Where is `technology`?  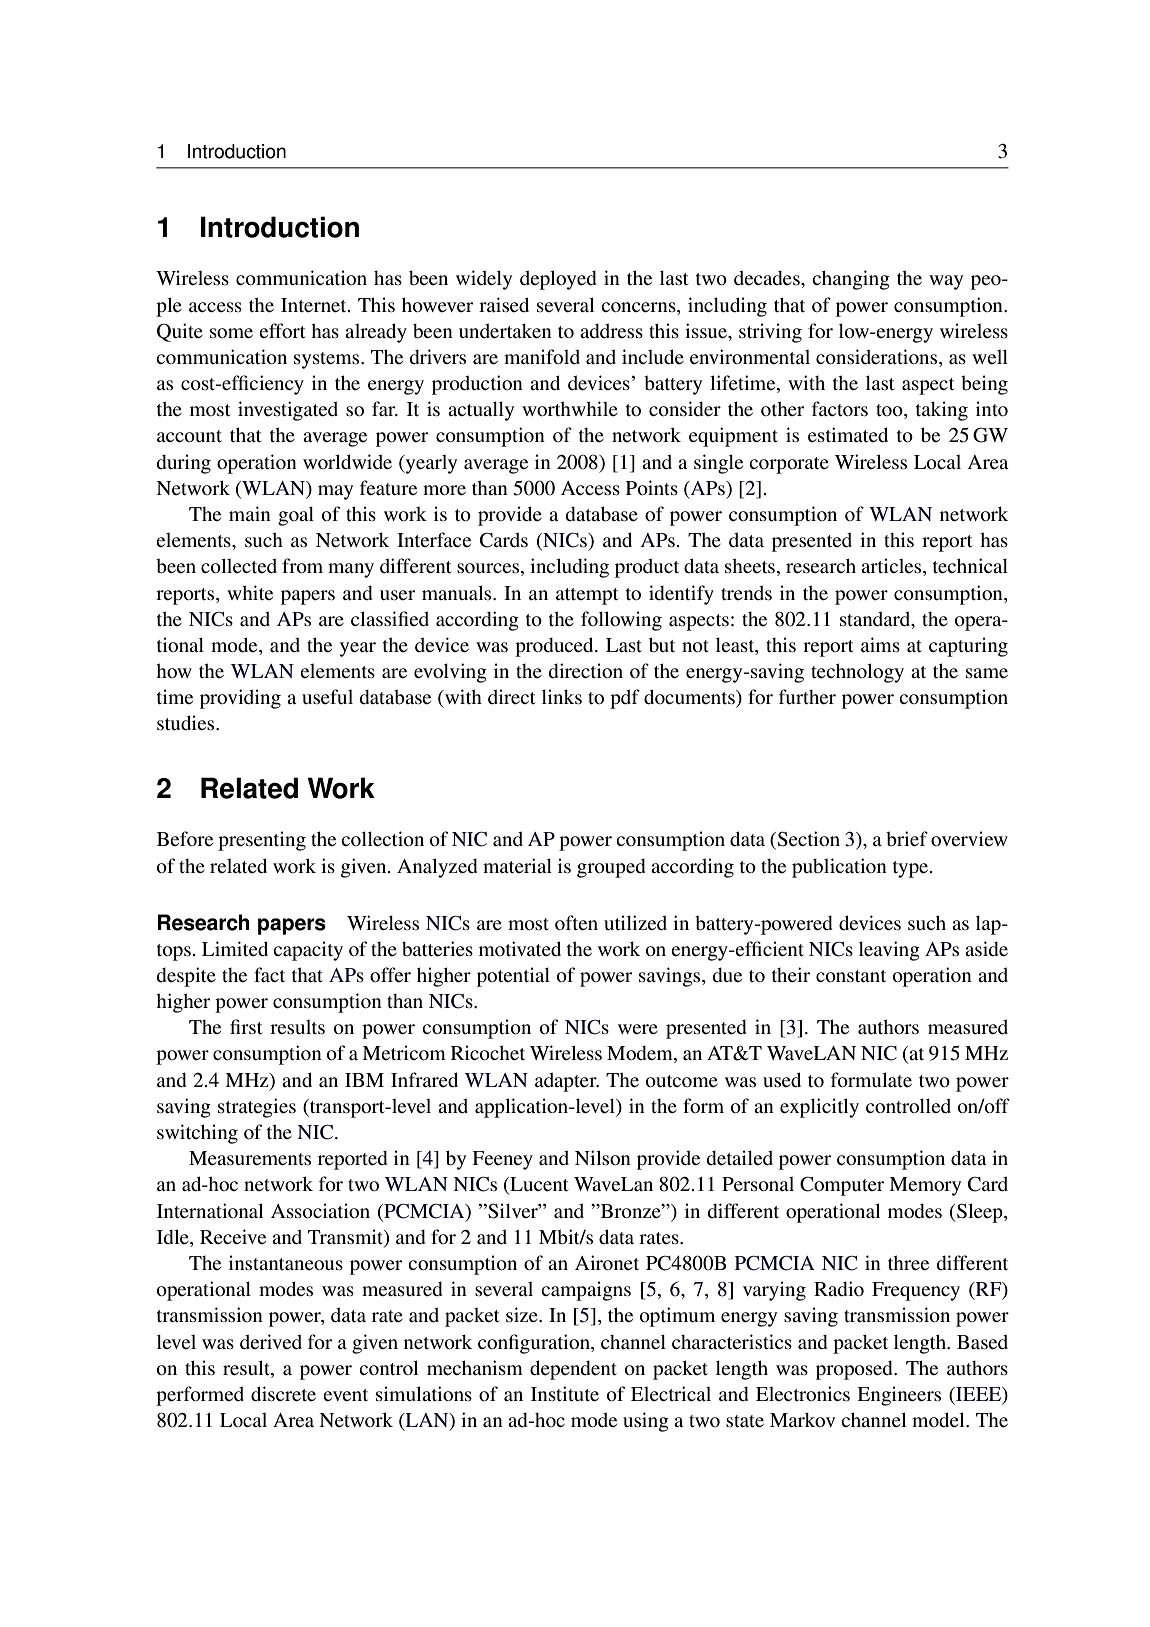 technology is located at coordinates (857, 673).
